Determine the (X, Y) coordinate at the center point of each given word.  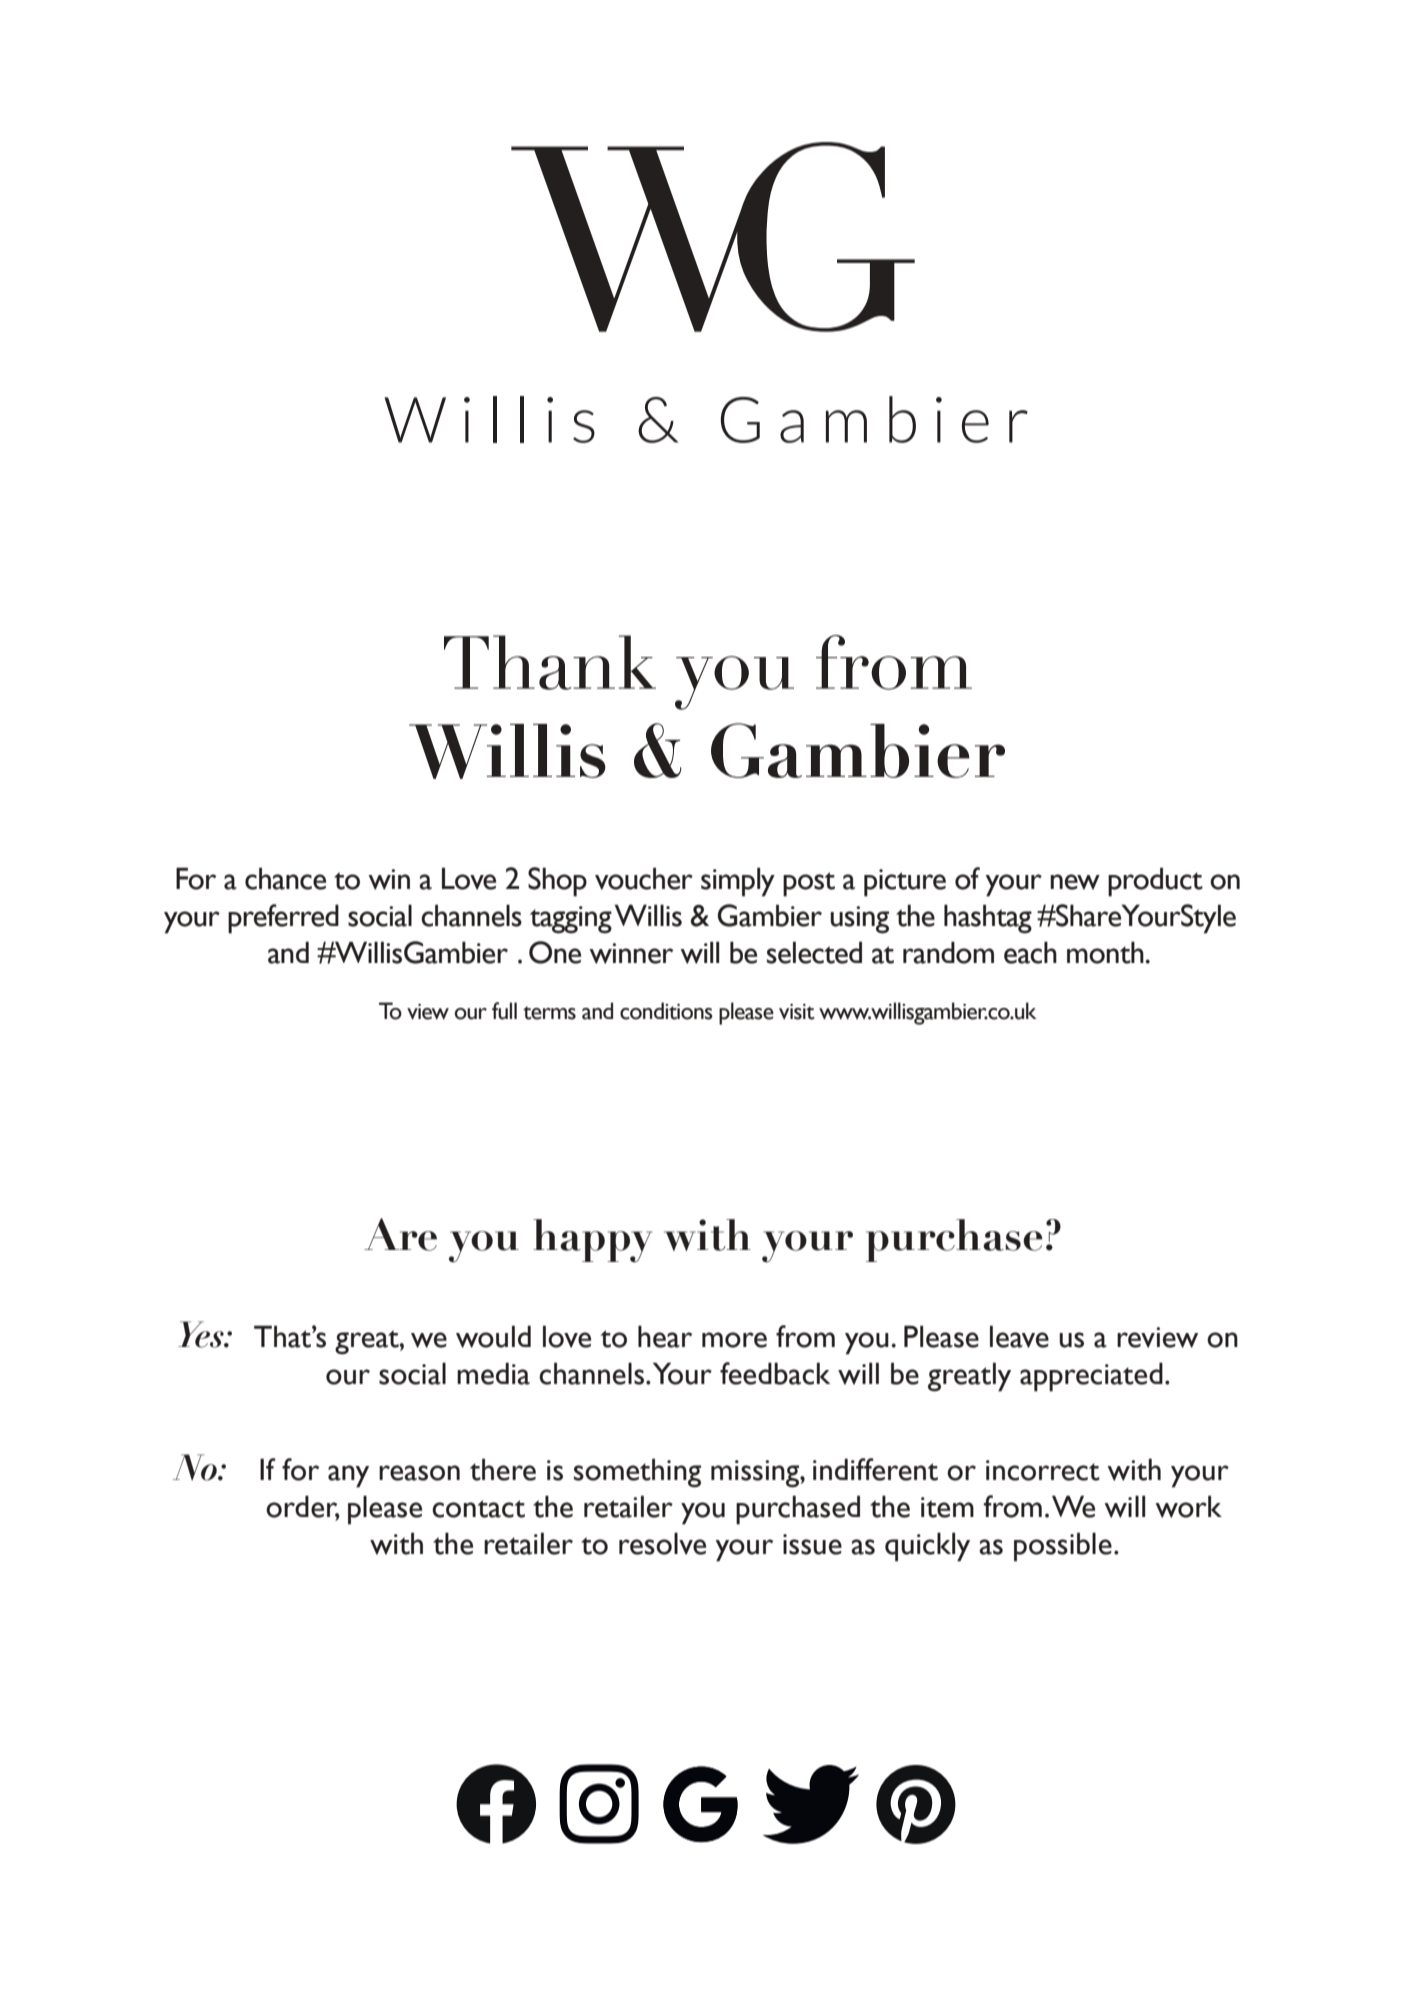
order (302, 1507)
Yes (202, 1334)
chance (285, 878)
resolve (662, 1543)
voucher (644, 878)
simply (738, 882)
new (1075, 882)
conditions (666, 1011)
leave (1019, 1336)
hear (665, 1336)
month (1106, 952)
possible (1063, 1547)
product (1155, 882)
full (504, 1011)
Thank (550, 662)
